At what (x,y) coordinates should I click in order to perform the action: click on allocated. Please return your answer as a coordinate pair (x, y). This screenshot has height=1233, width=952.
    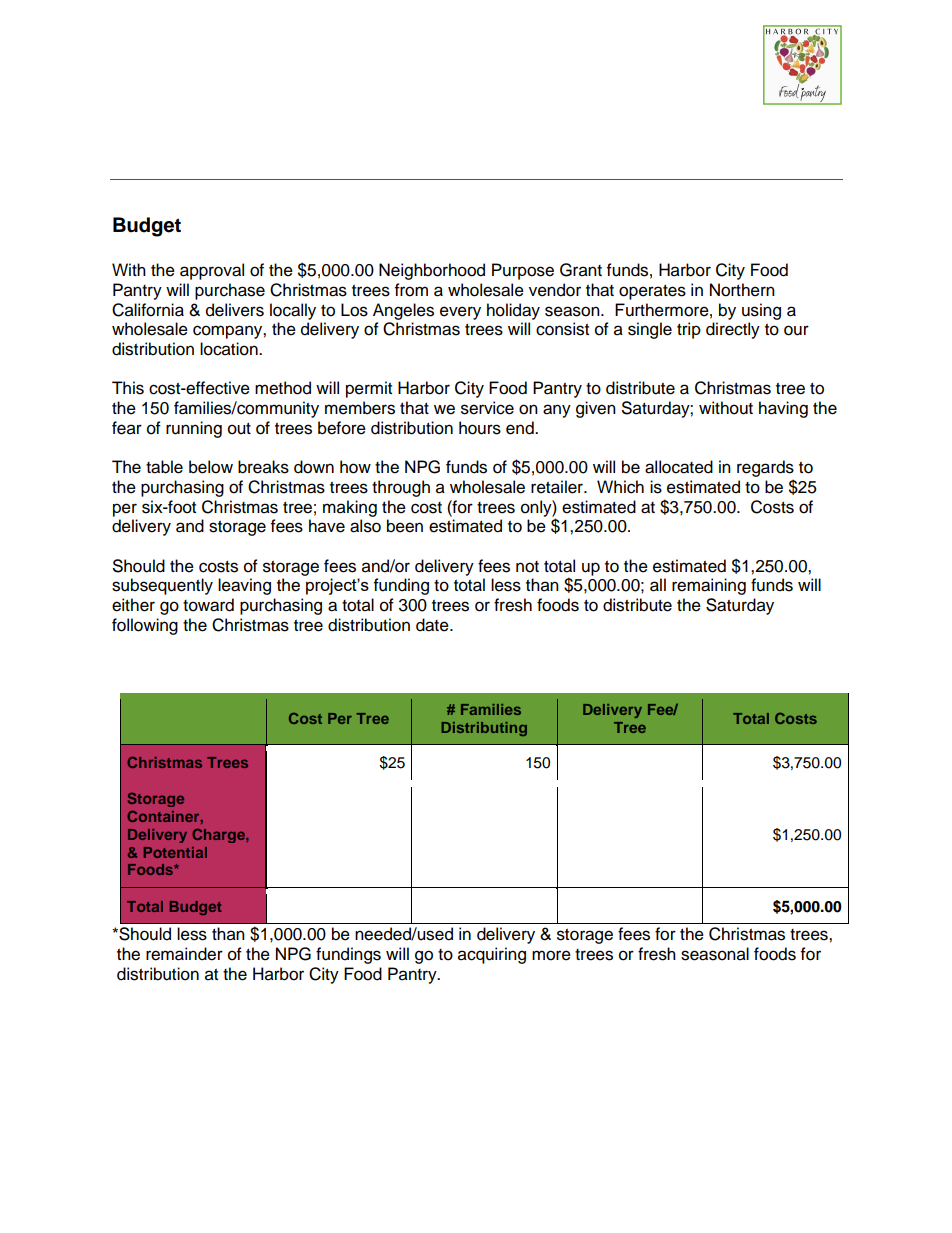
    Looking at the image, I should click on (679, 467).
